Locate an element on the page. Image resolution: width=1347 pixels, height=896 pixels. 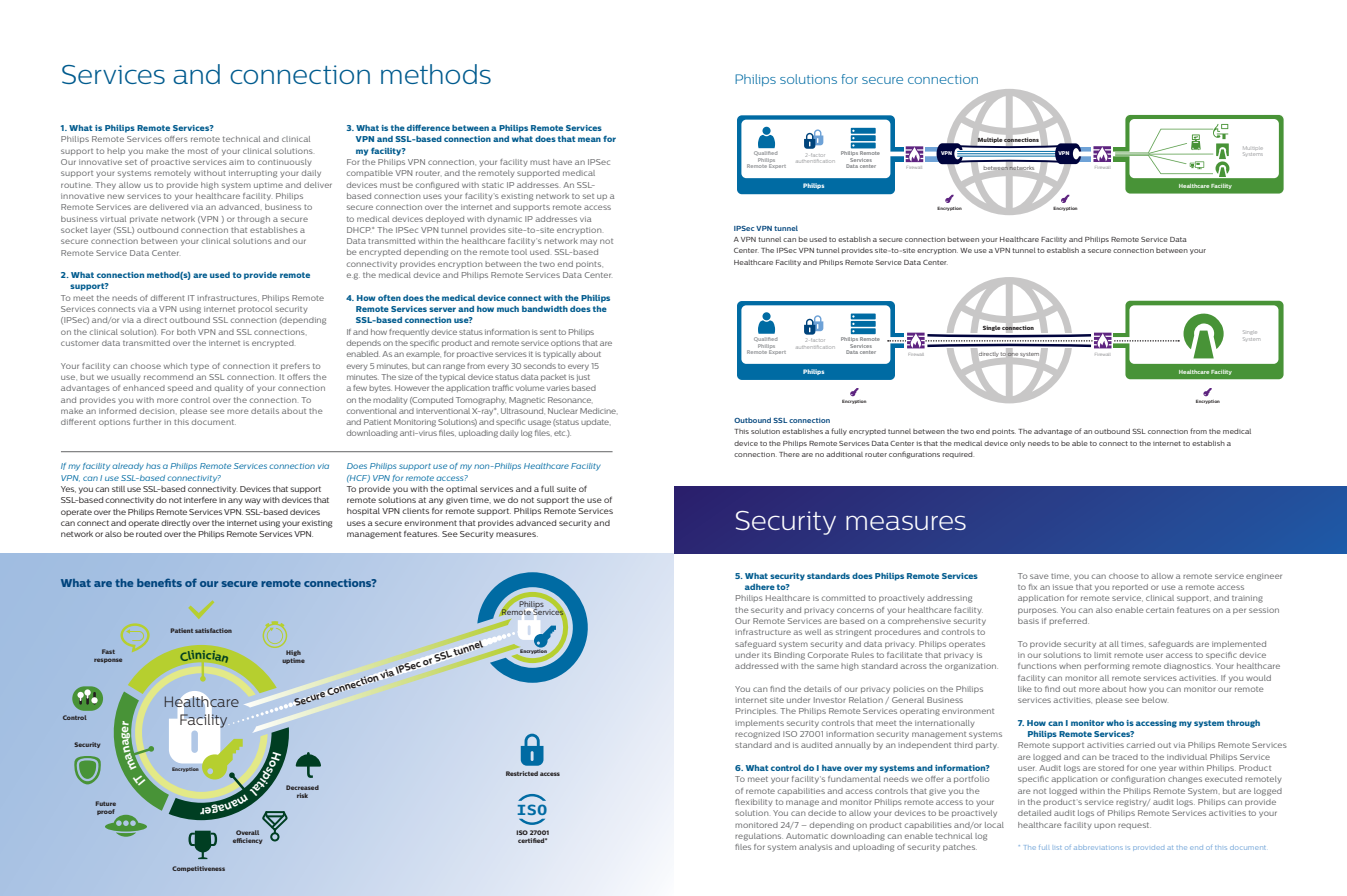
Competitiveness is located at coordinates (198, 869).
